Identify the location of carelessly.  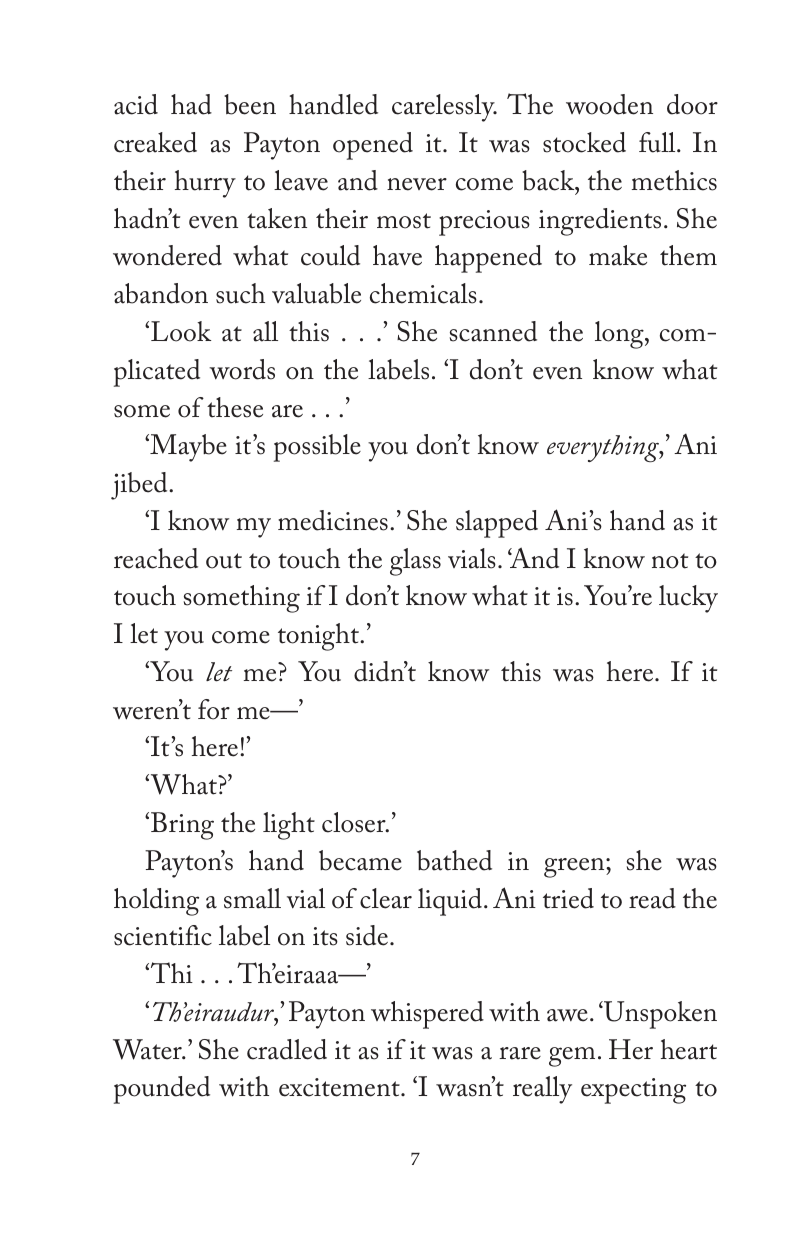
(444, 108).
